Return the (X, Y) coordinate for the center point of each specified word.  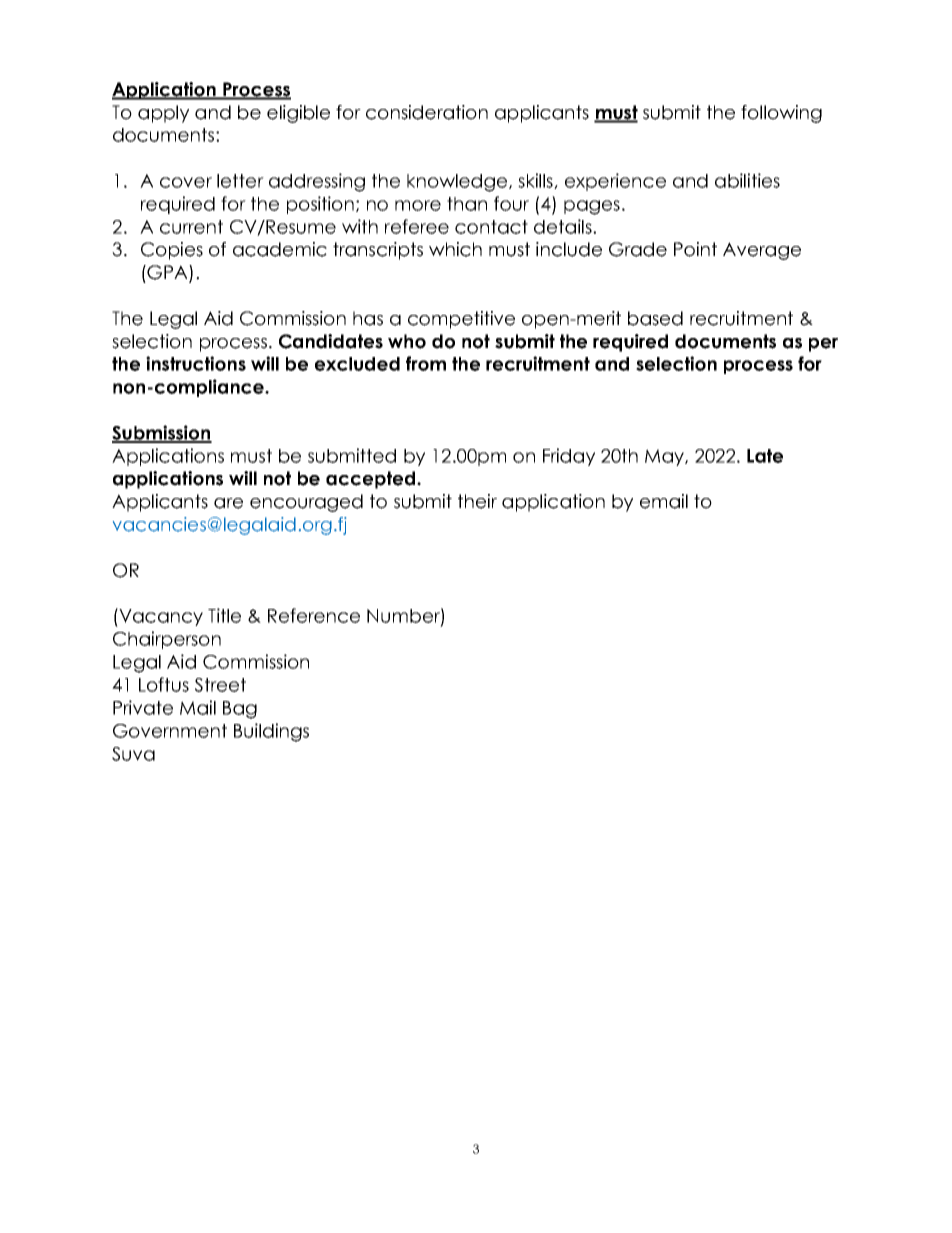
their (477, 501)
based (655, 318)
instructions (196, 363)
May (665, 457)
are (228, 503)
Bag (240, 710)
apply (163, 114)
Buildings (271, 732)
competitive (461, 320)
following (781, 114)
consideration (427, 112)
